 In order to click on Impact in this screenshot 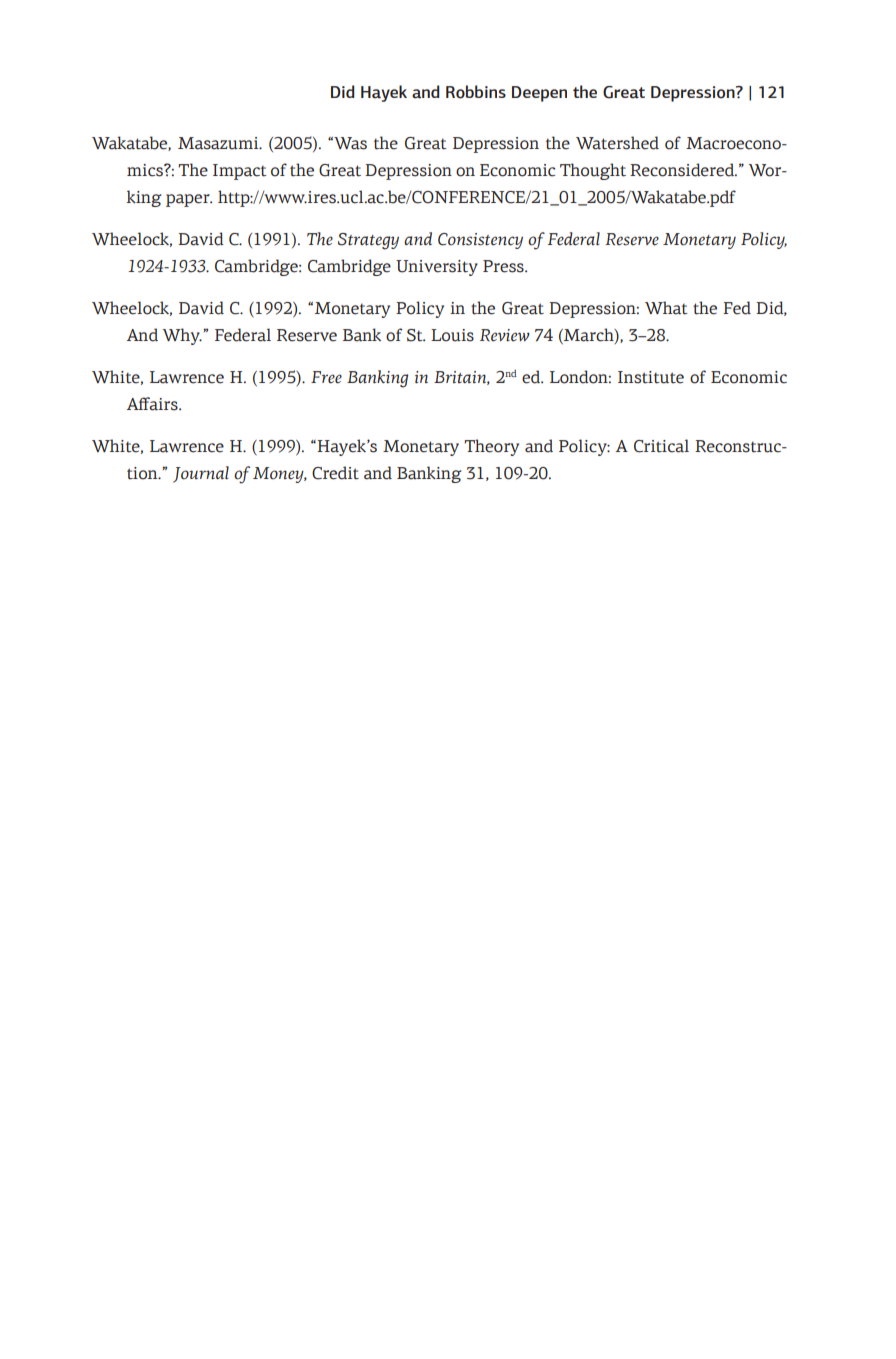, I will do `click(240, 172)`.
